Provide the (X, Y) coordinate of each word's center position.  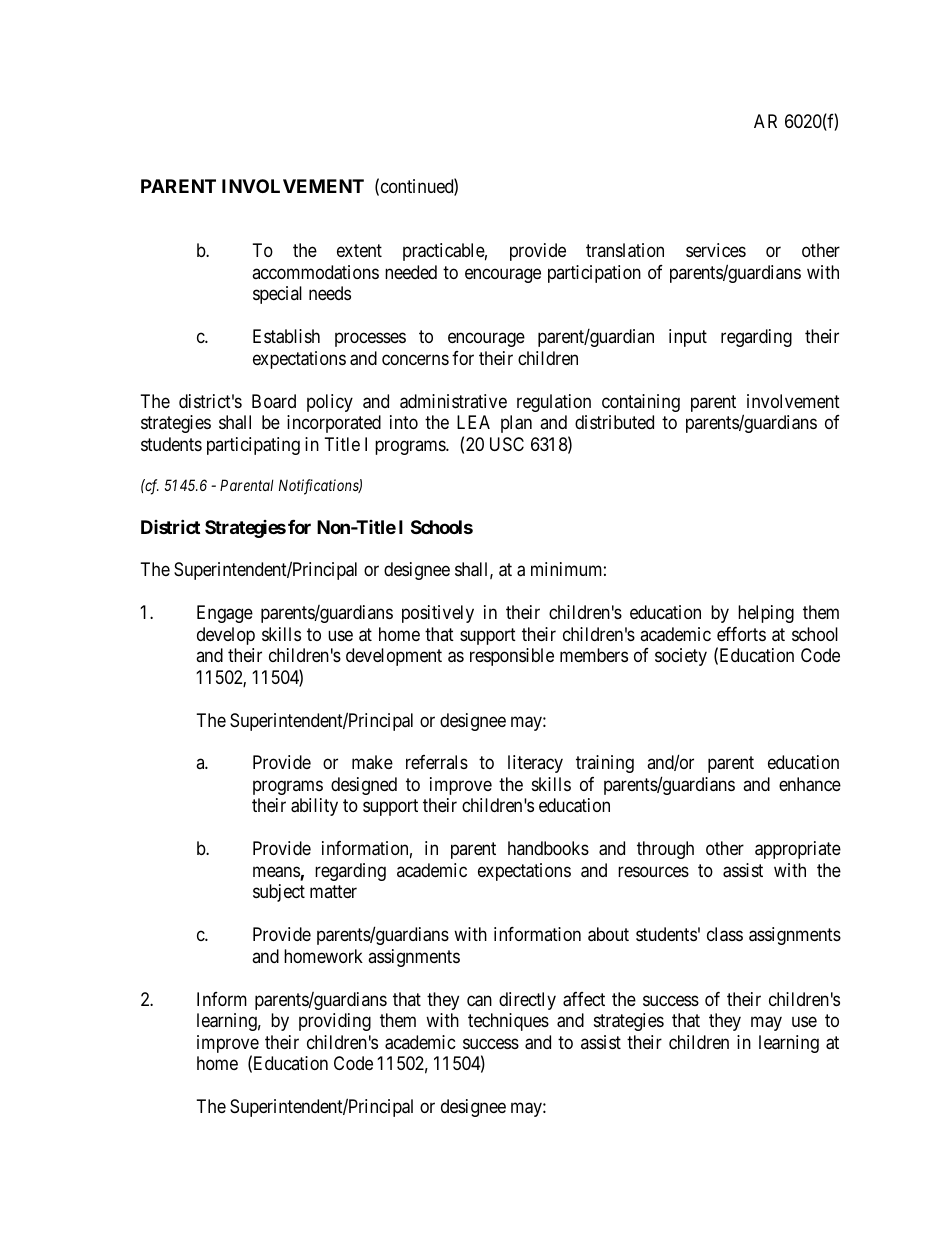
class (725, 934)
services (716, 250)
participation (594, 274)
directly (527, 1001)
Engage (225, 614)
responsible (512, 657)
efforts (741, 634)
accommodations (315, 272)
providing (335, 1022)
